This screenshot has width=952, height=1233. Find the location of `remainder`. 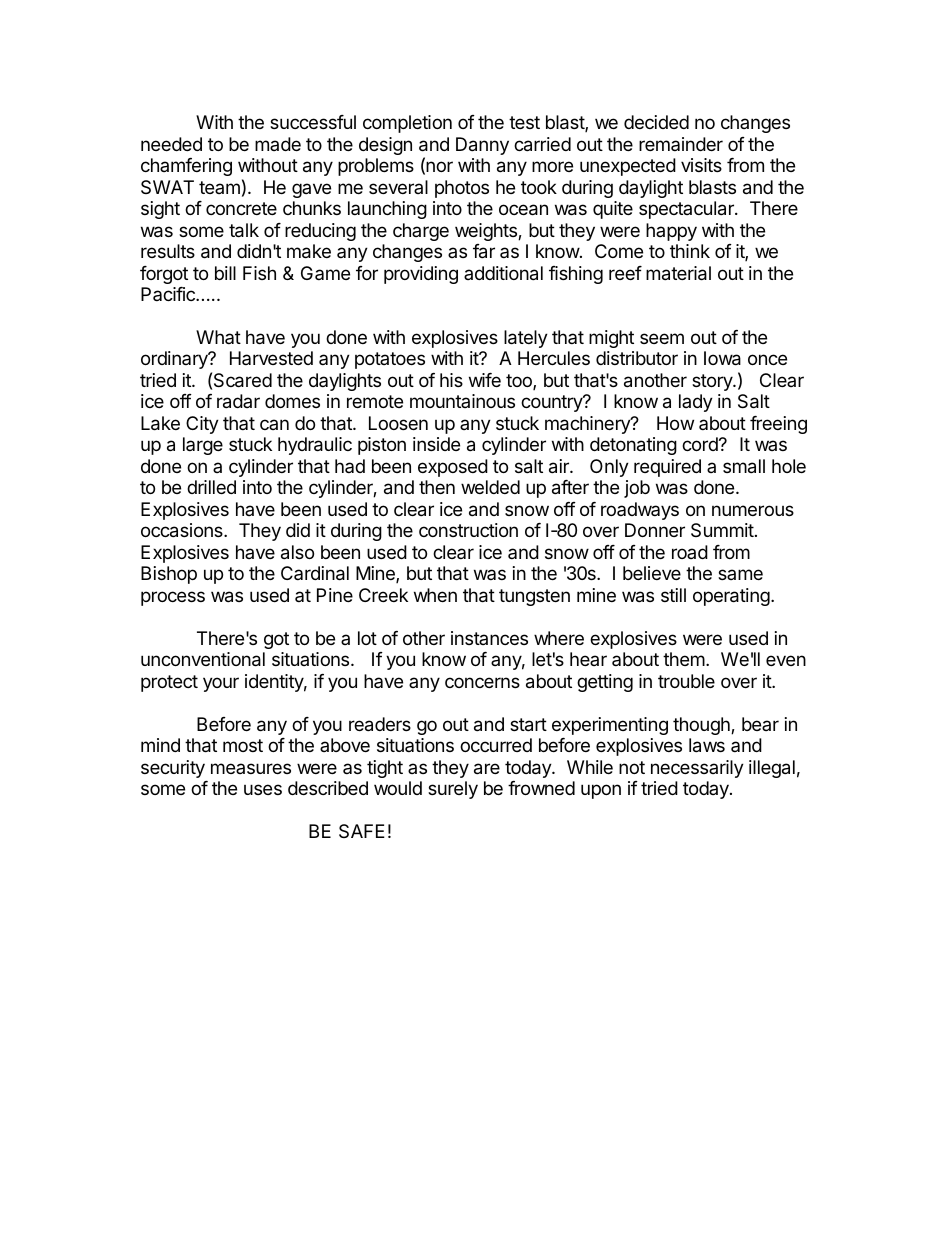

remainder is located at coordinates (681, 144).
